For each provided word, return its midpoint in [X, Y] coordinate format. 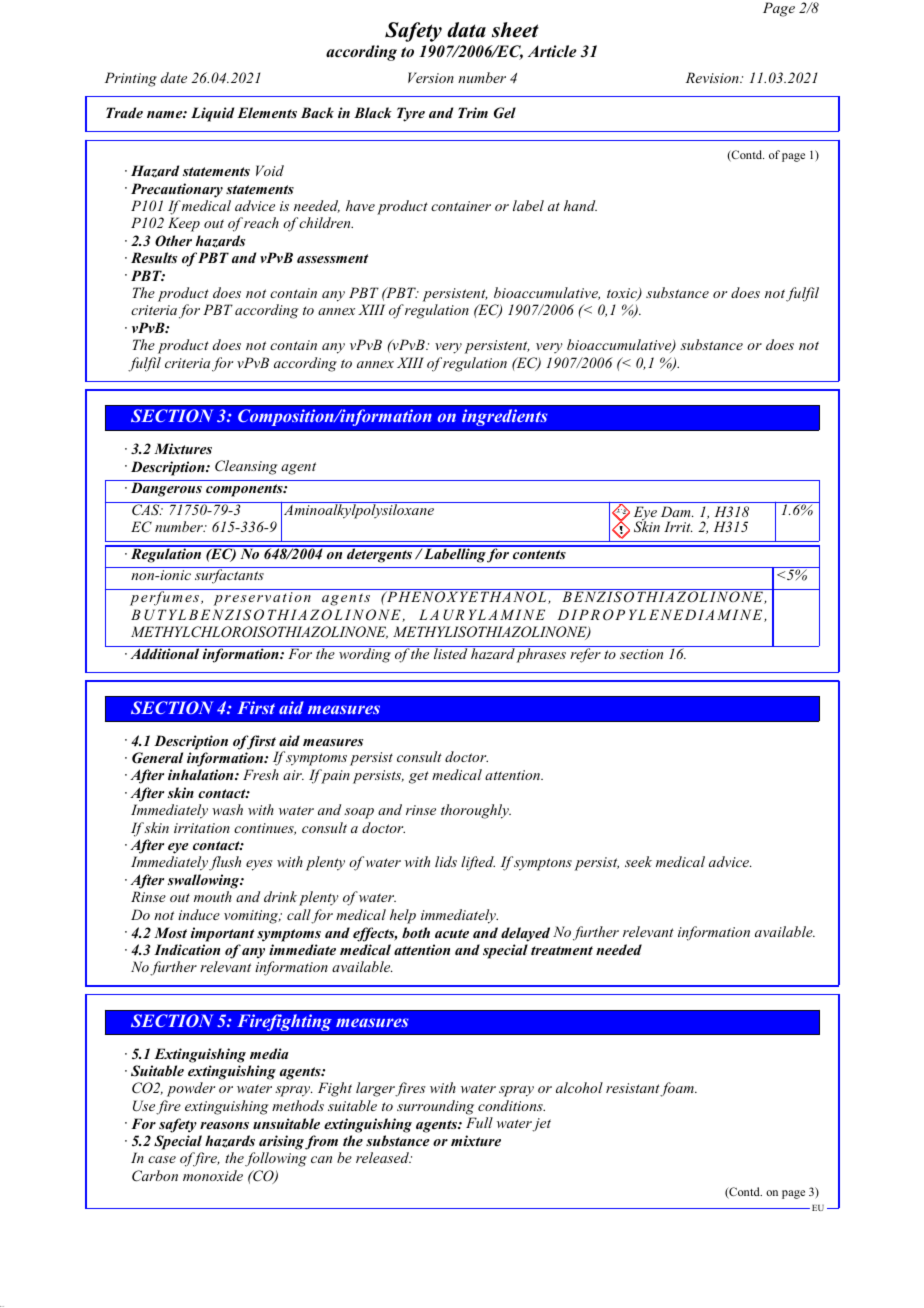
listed [451, 652]
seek [638, 861]
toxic [623, 294]
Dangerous [166, 489]
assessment [332, 258]
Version [431, 77]
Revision [713, 77]
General [157, 758]
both [416, 932]
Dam [677, 511]
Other [173, 241]
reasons [224, 1125]
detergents [380, 554]
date [174, 77]
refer [585, 654]
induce [199, 914]
